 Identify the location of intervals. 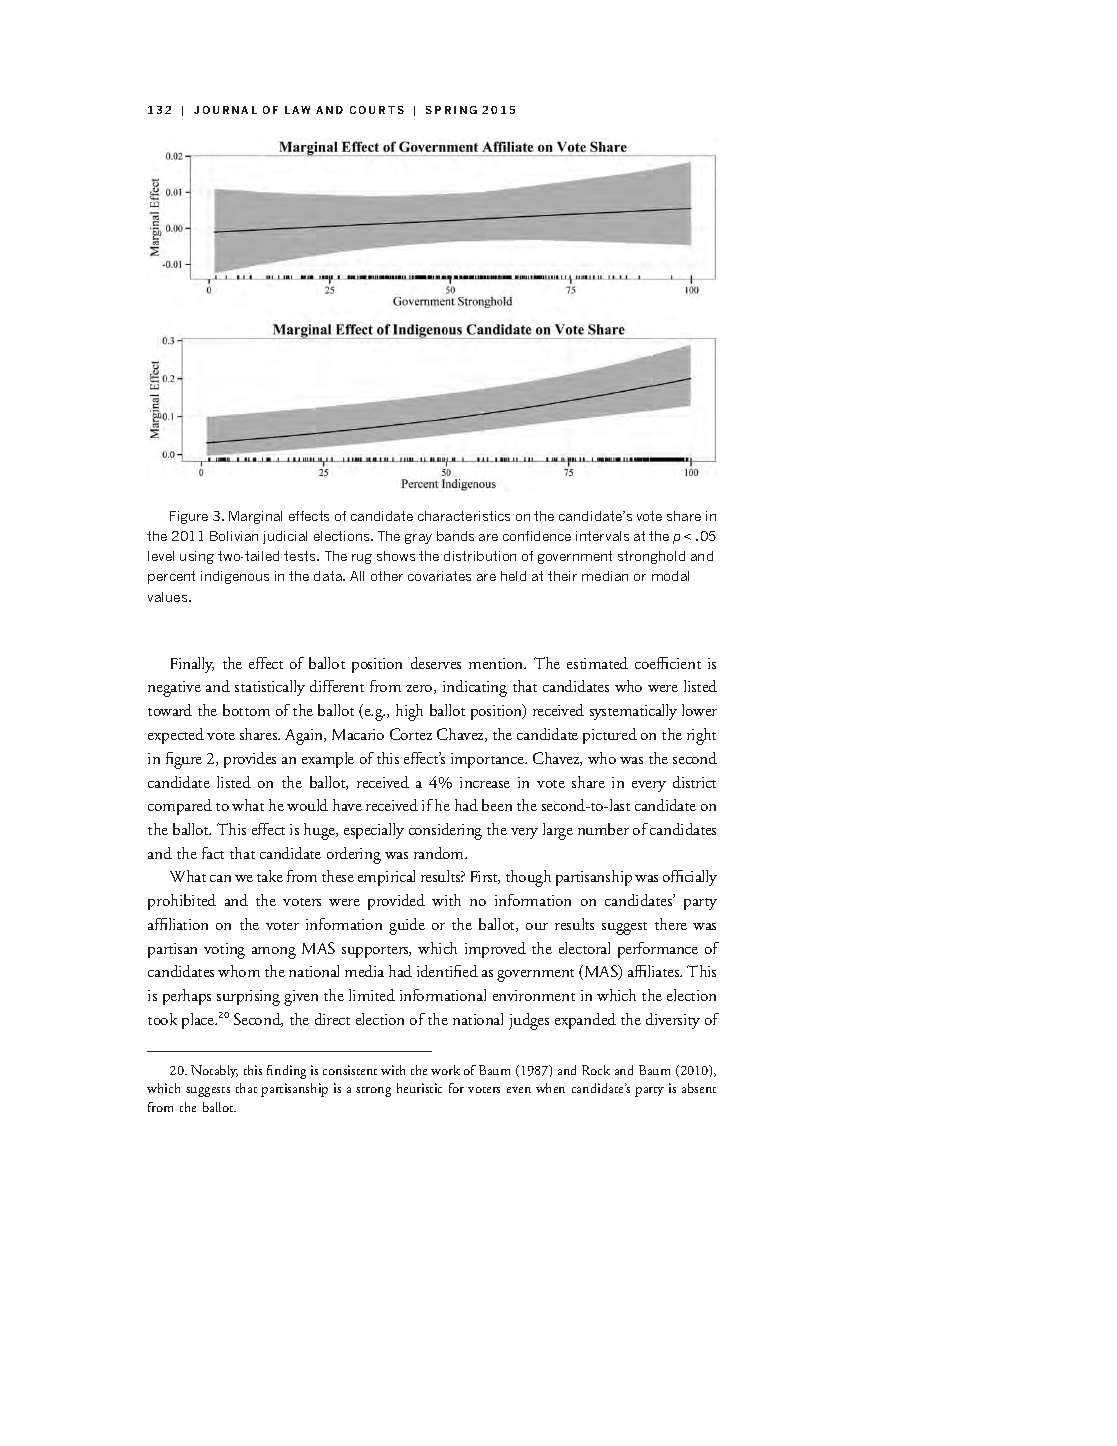
(602, 536).
